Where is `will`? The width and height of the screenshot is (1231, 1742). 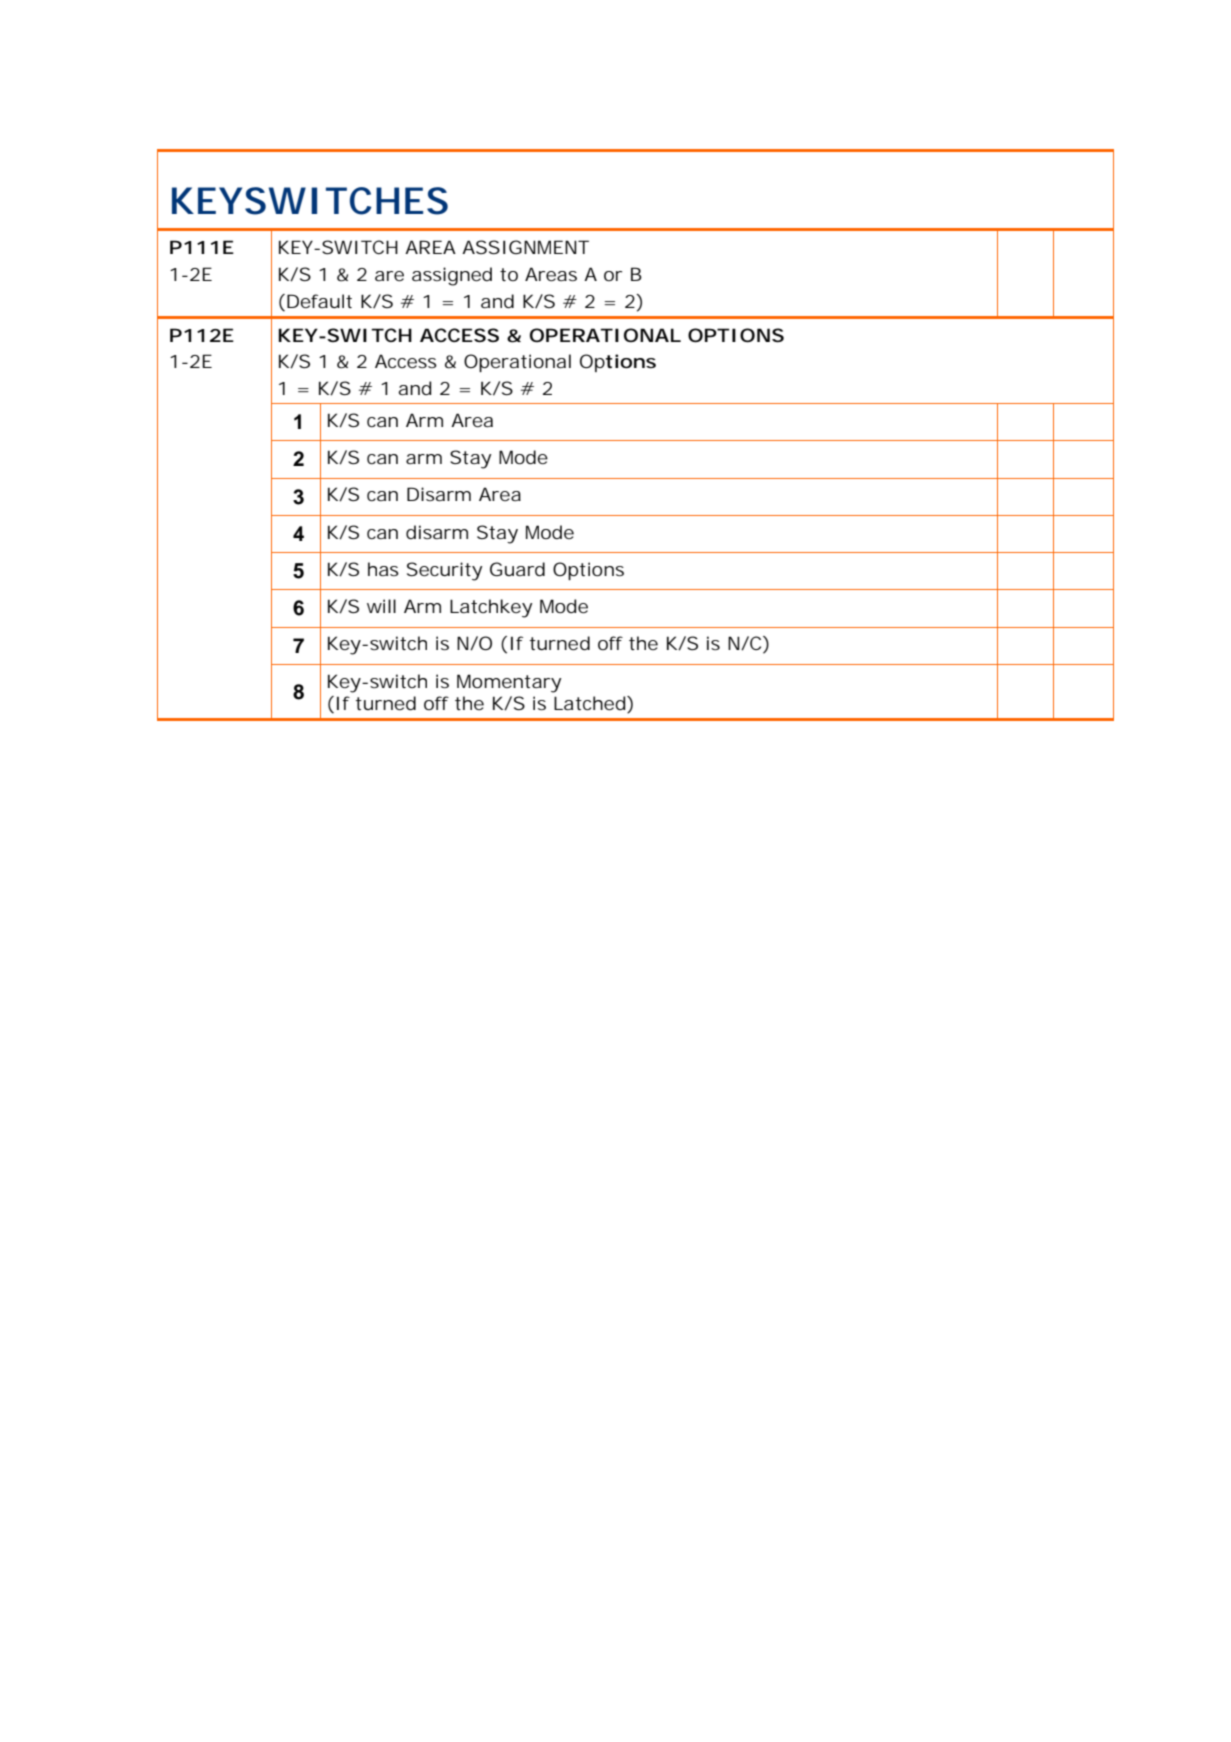
will is located at coordinates (381, 606).
